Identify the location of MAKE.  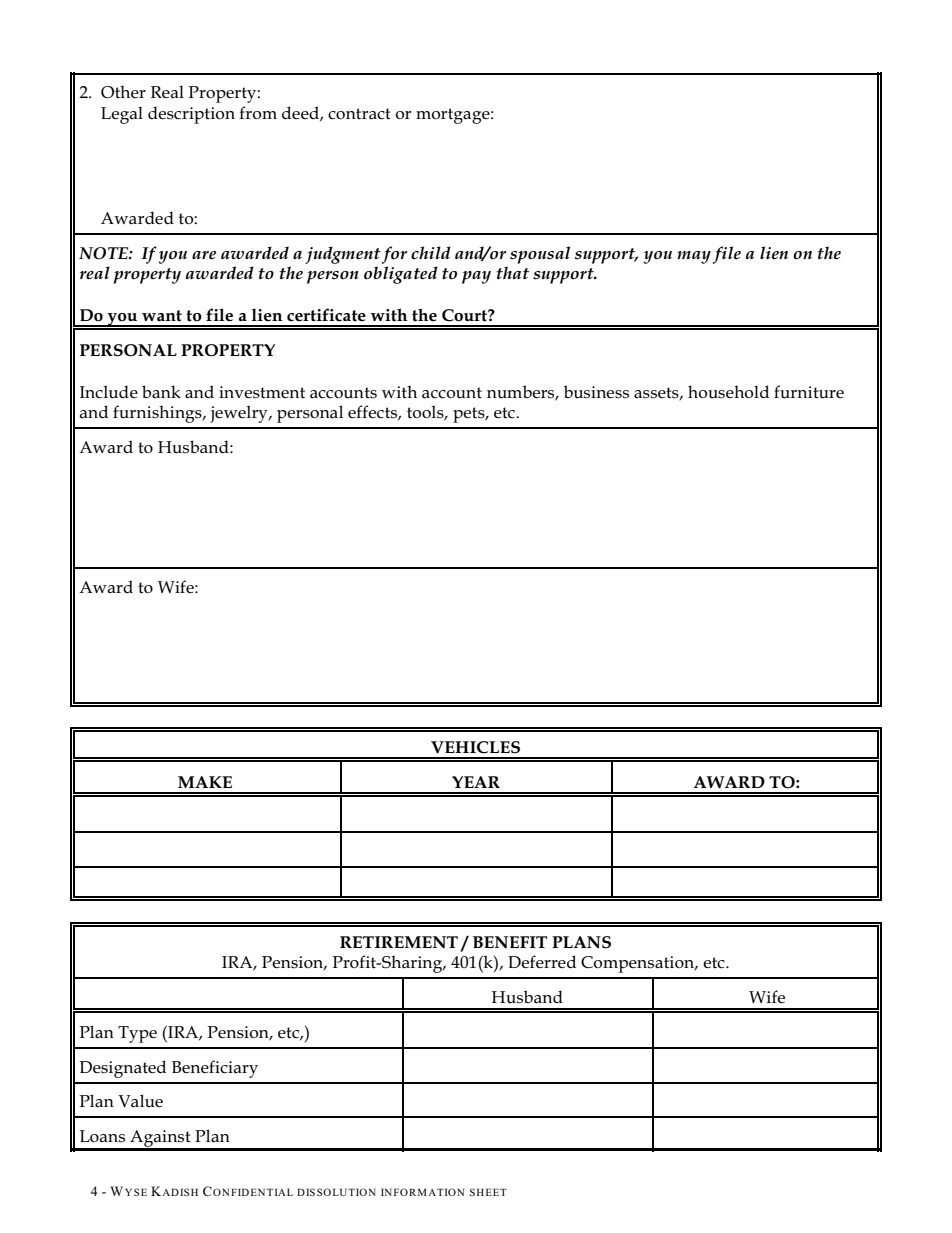
(205, 782).
